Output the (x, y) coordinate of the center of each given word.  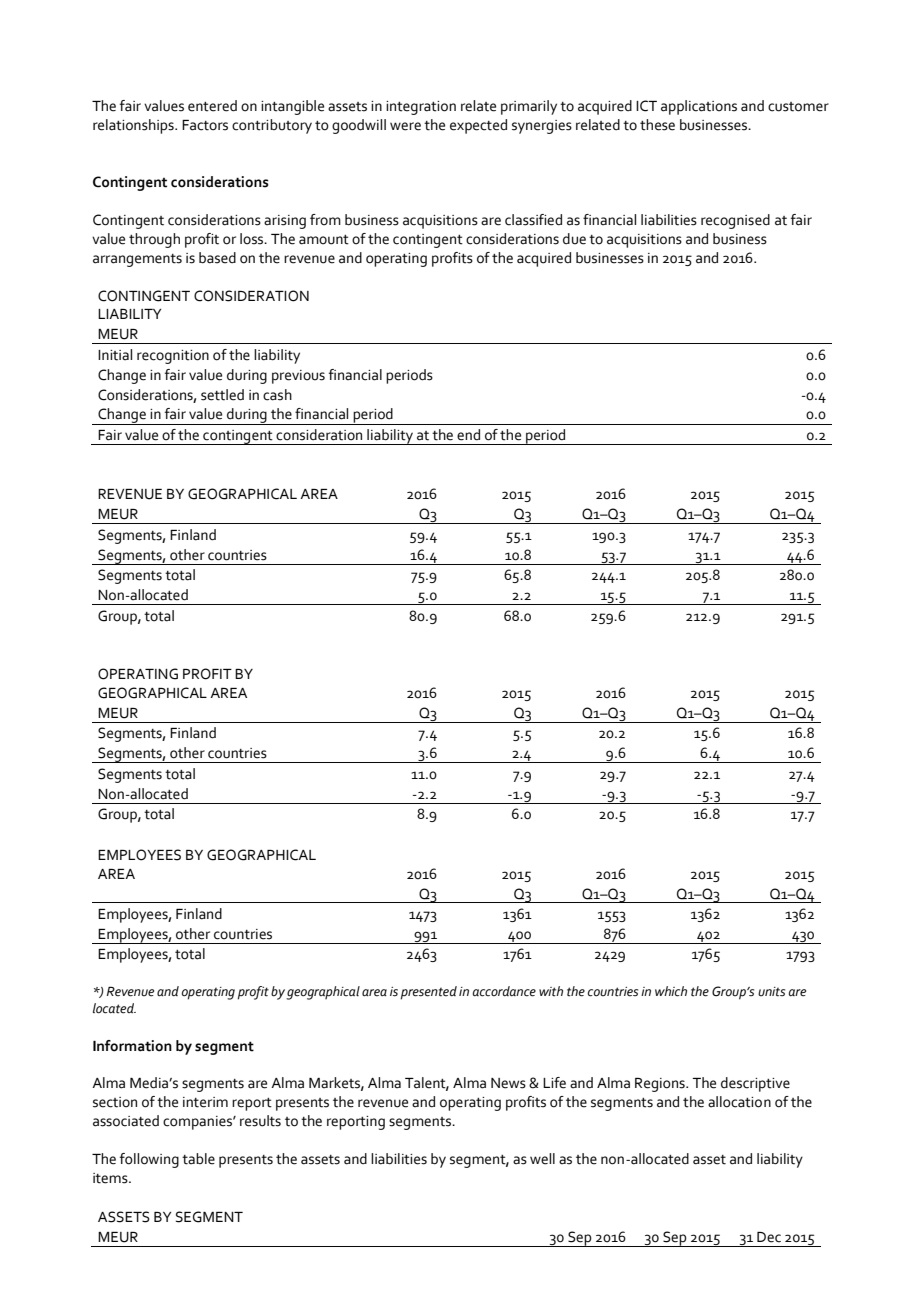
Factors (205, 125)
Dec (769, 1237)
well (542, 1159)
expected (478, 126)
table (198, 1159)
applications (699, 107)
